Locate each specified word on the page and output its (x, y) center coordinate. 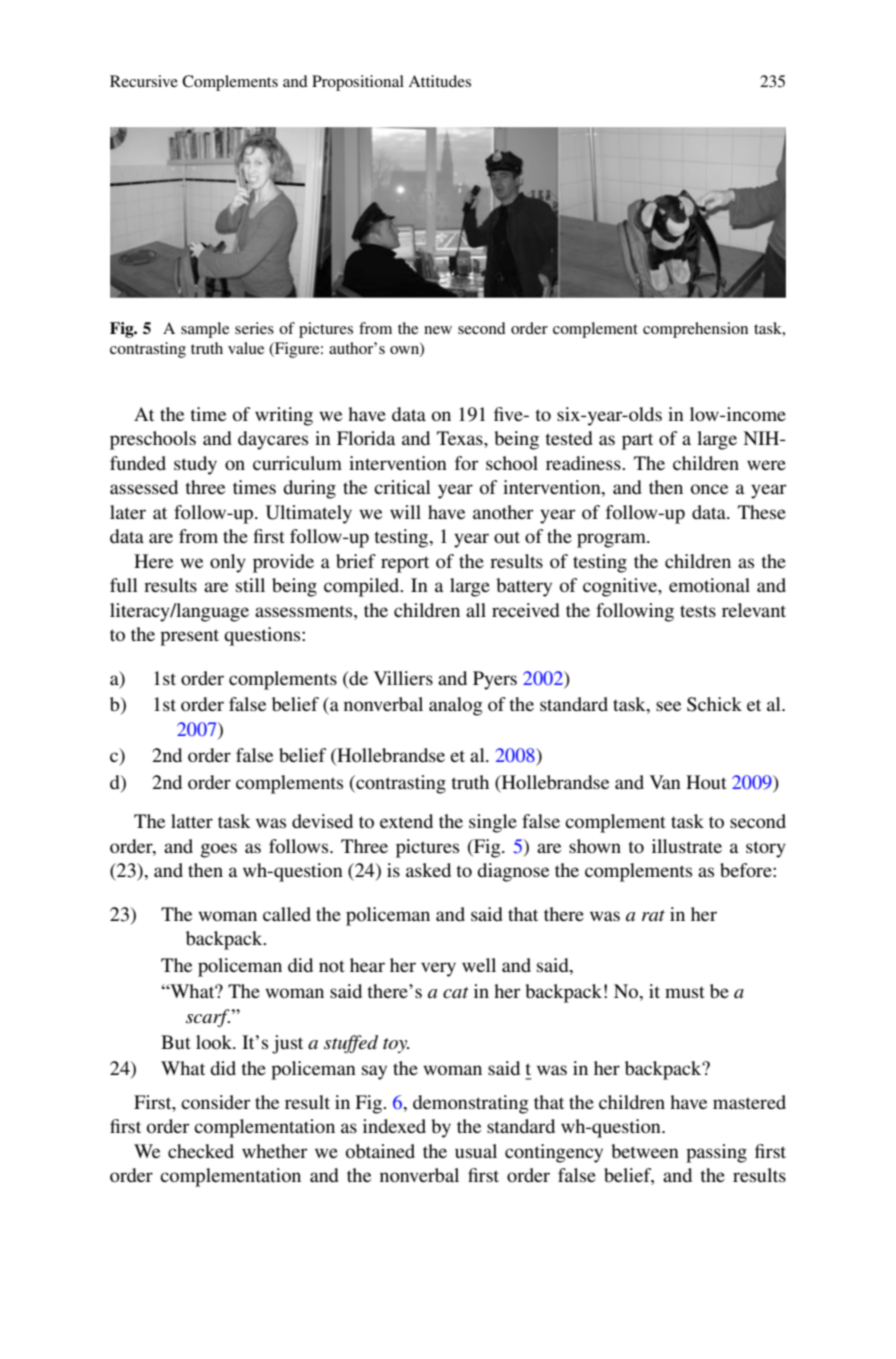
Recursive (144, 81)
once (709, 489)
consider (216, 1102)
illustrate (687, 846)
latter (192, 821)
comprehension (695, 330)
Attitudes (439, 81)
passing (716, 1153)
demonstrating (471, 1104)
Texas (461, 438)
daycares (273, 440)
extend (406, 821)
